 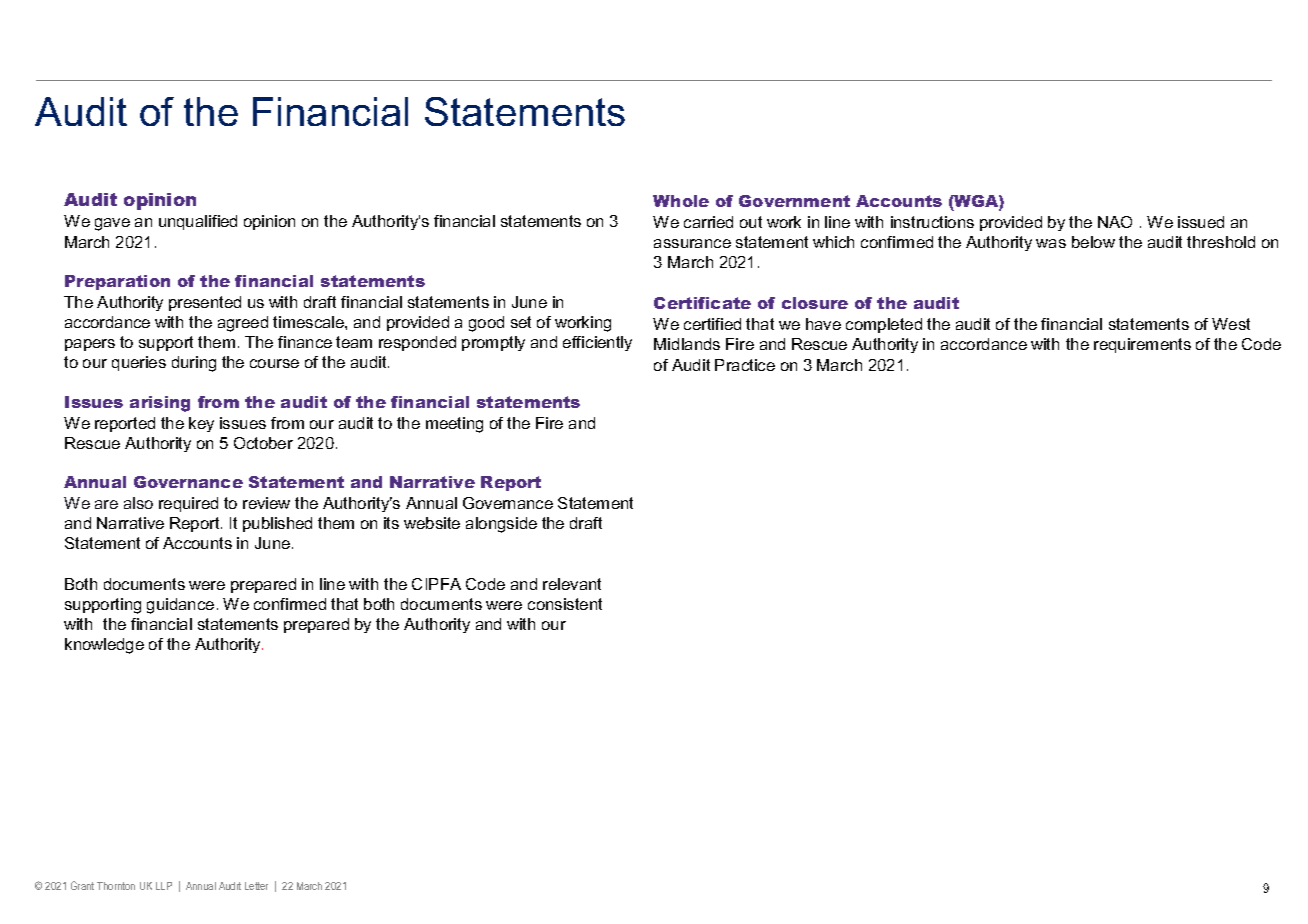 I want to click on consistent, so click(x=565, y=604).
